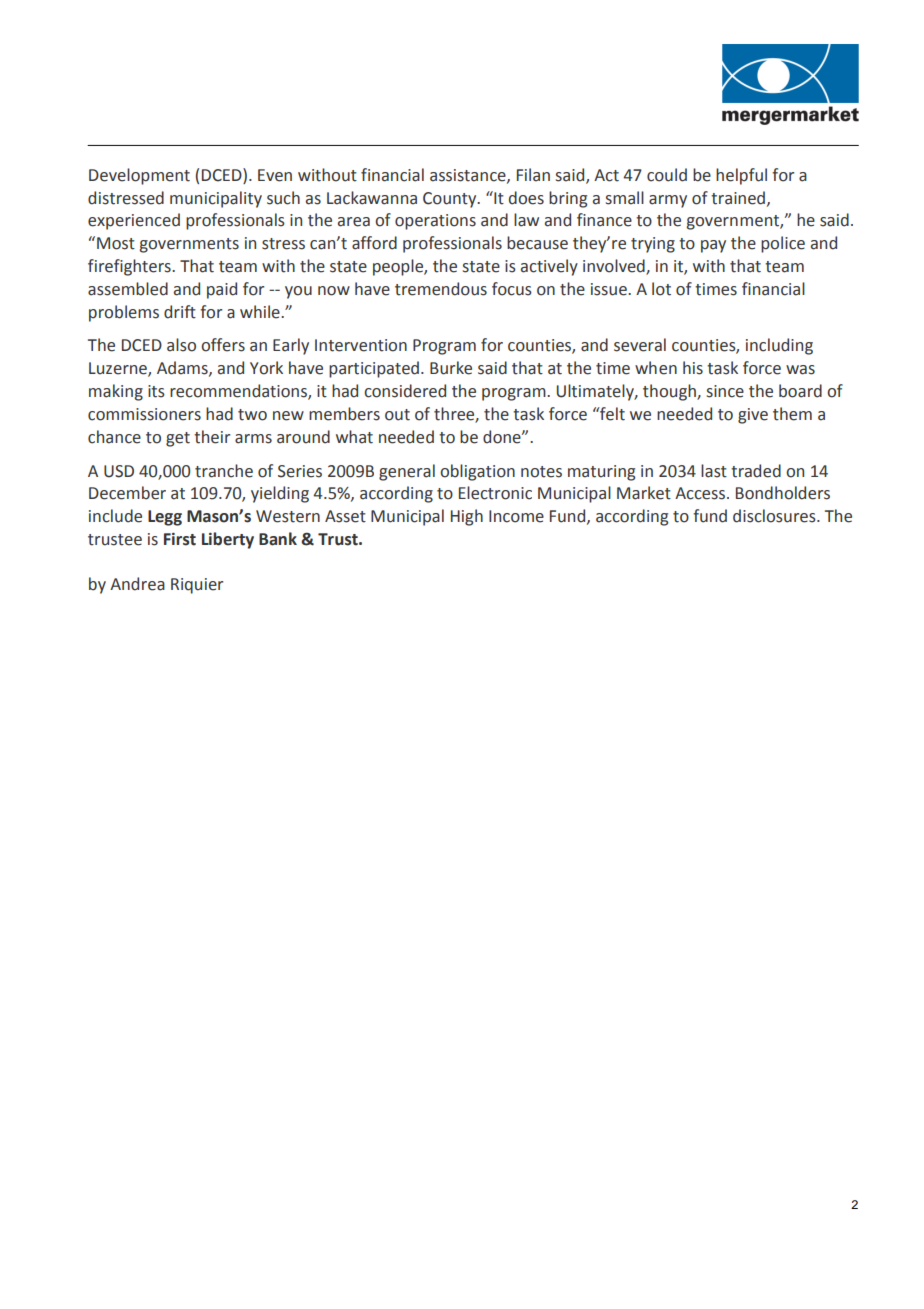  Describe the element at coordinates (178, 439) in the screenshot. I see `get` at that location.
